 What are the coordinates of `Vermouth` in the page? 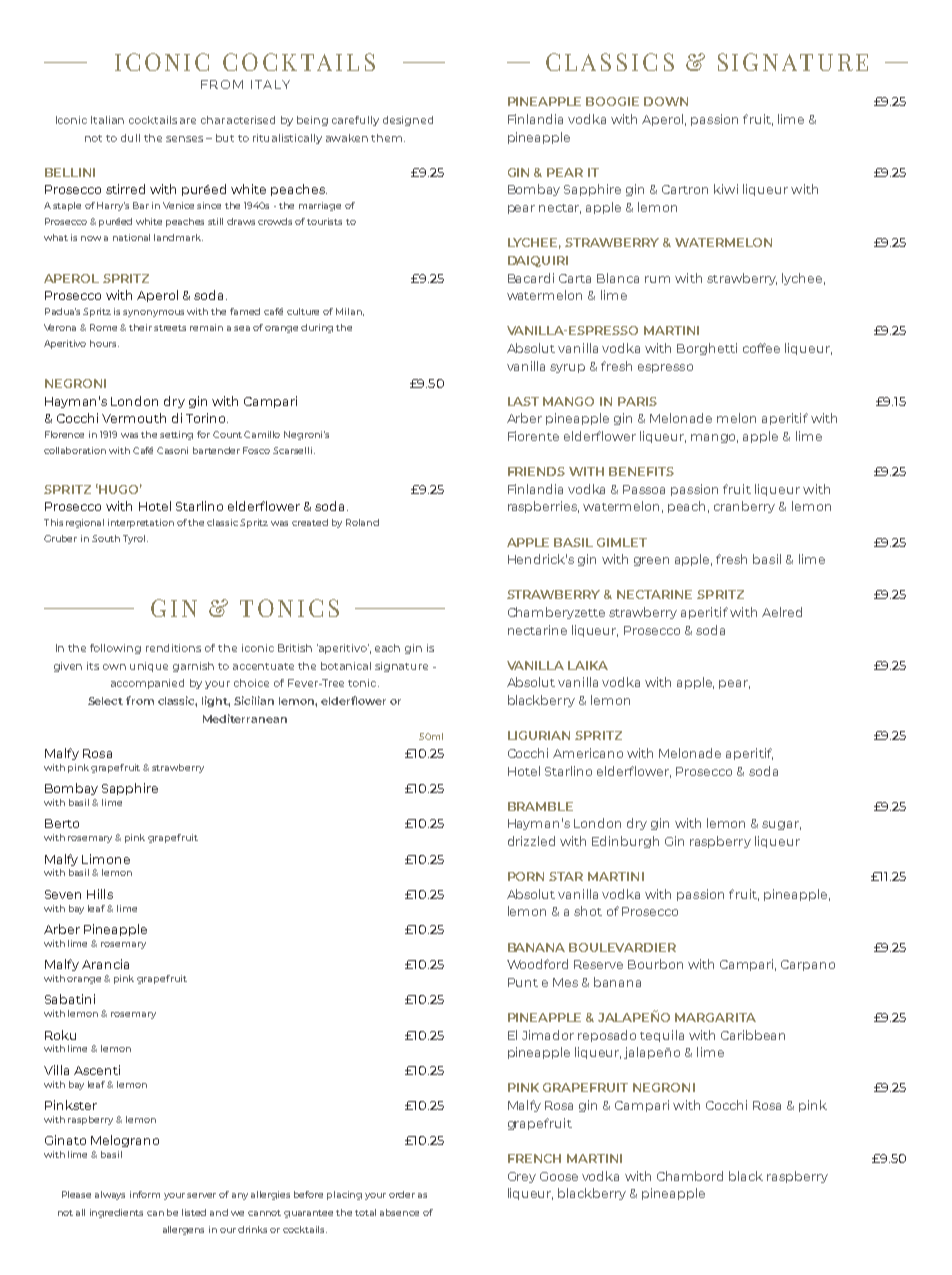 It's located at (134, 418).
